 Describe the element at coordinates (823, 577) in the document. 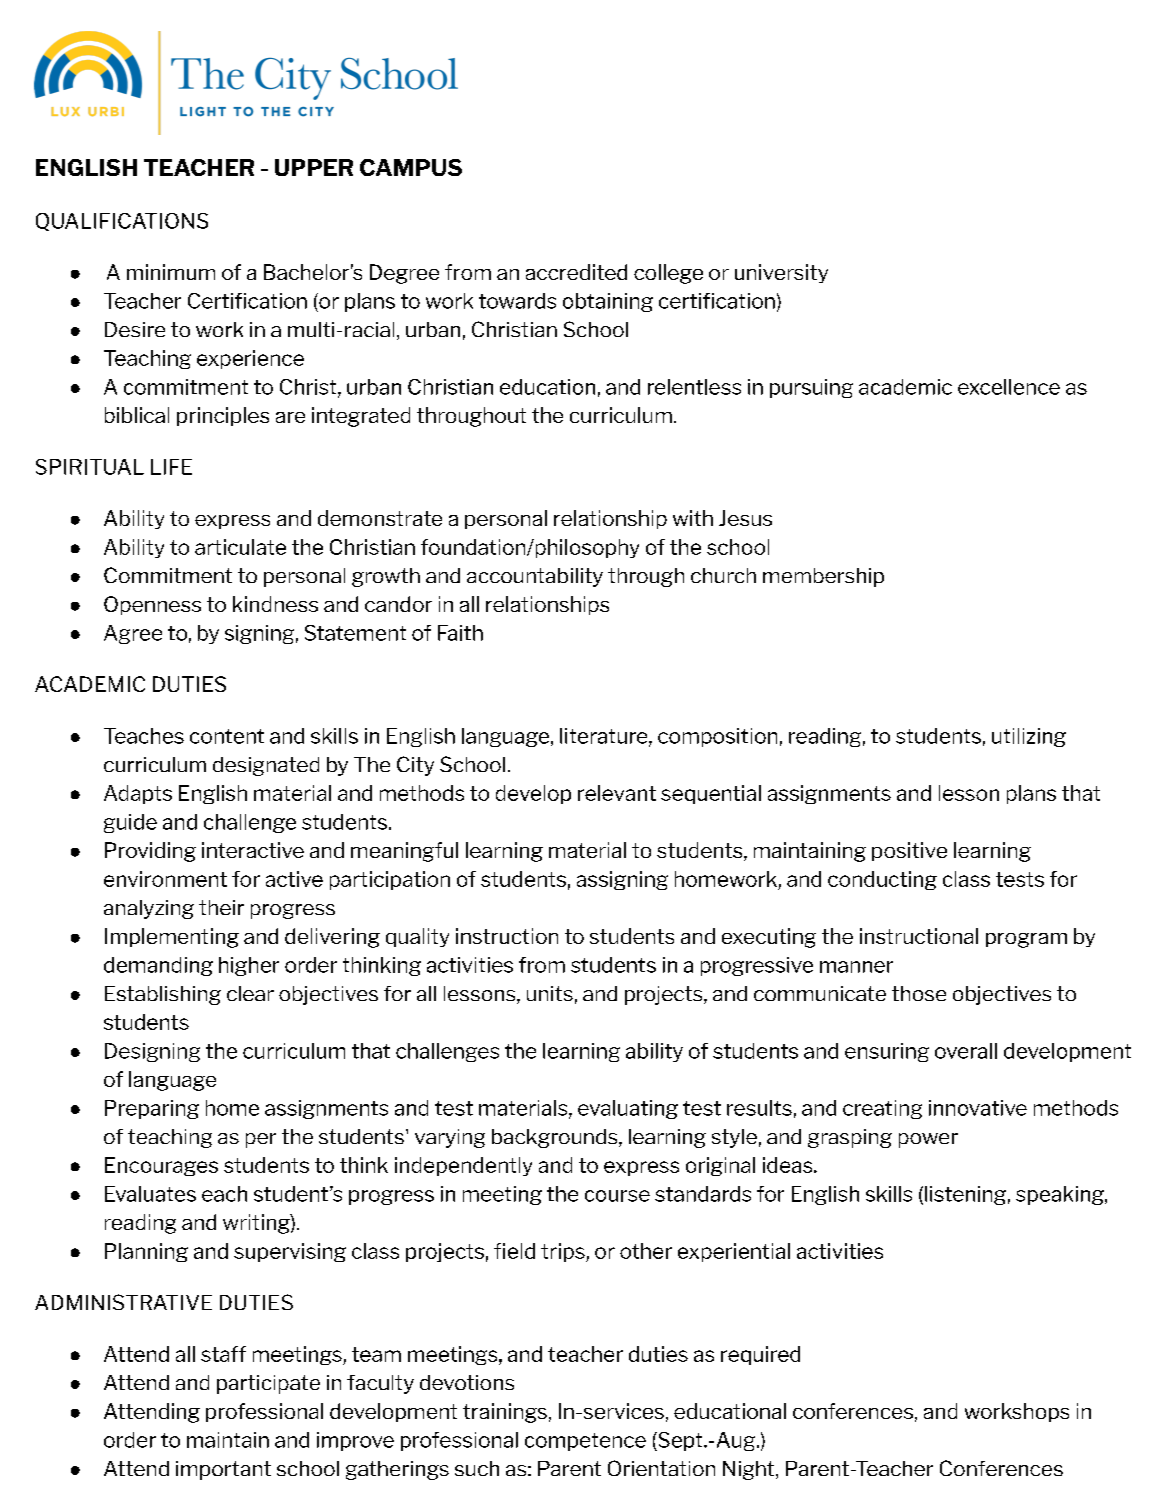

I see `membership` at that location.
